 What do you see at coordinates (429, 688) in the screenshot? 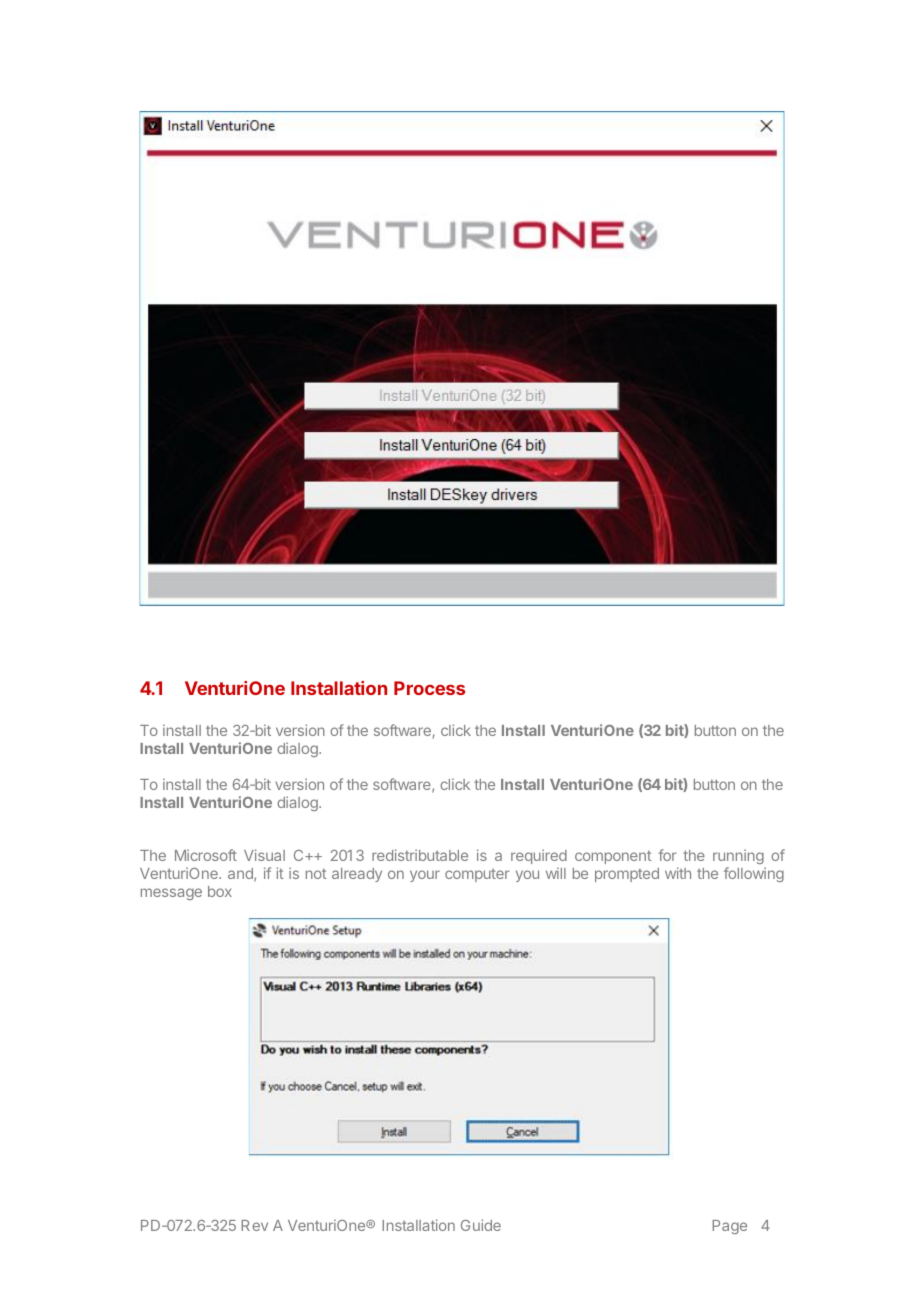
I see `Process` at bounding box center [429, 688].
